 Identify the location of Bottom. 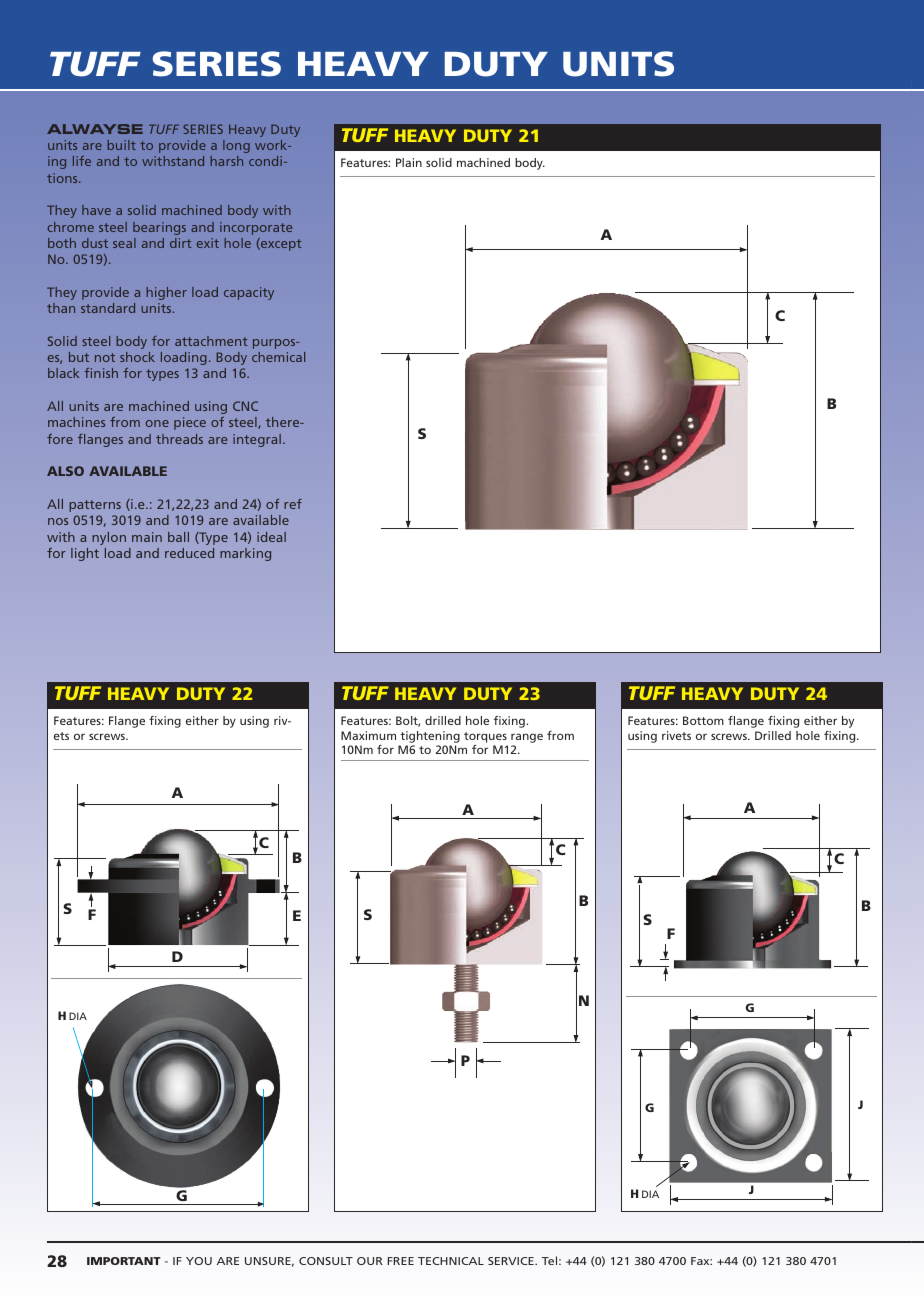
(703, 720).
